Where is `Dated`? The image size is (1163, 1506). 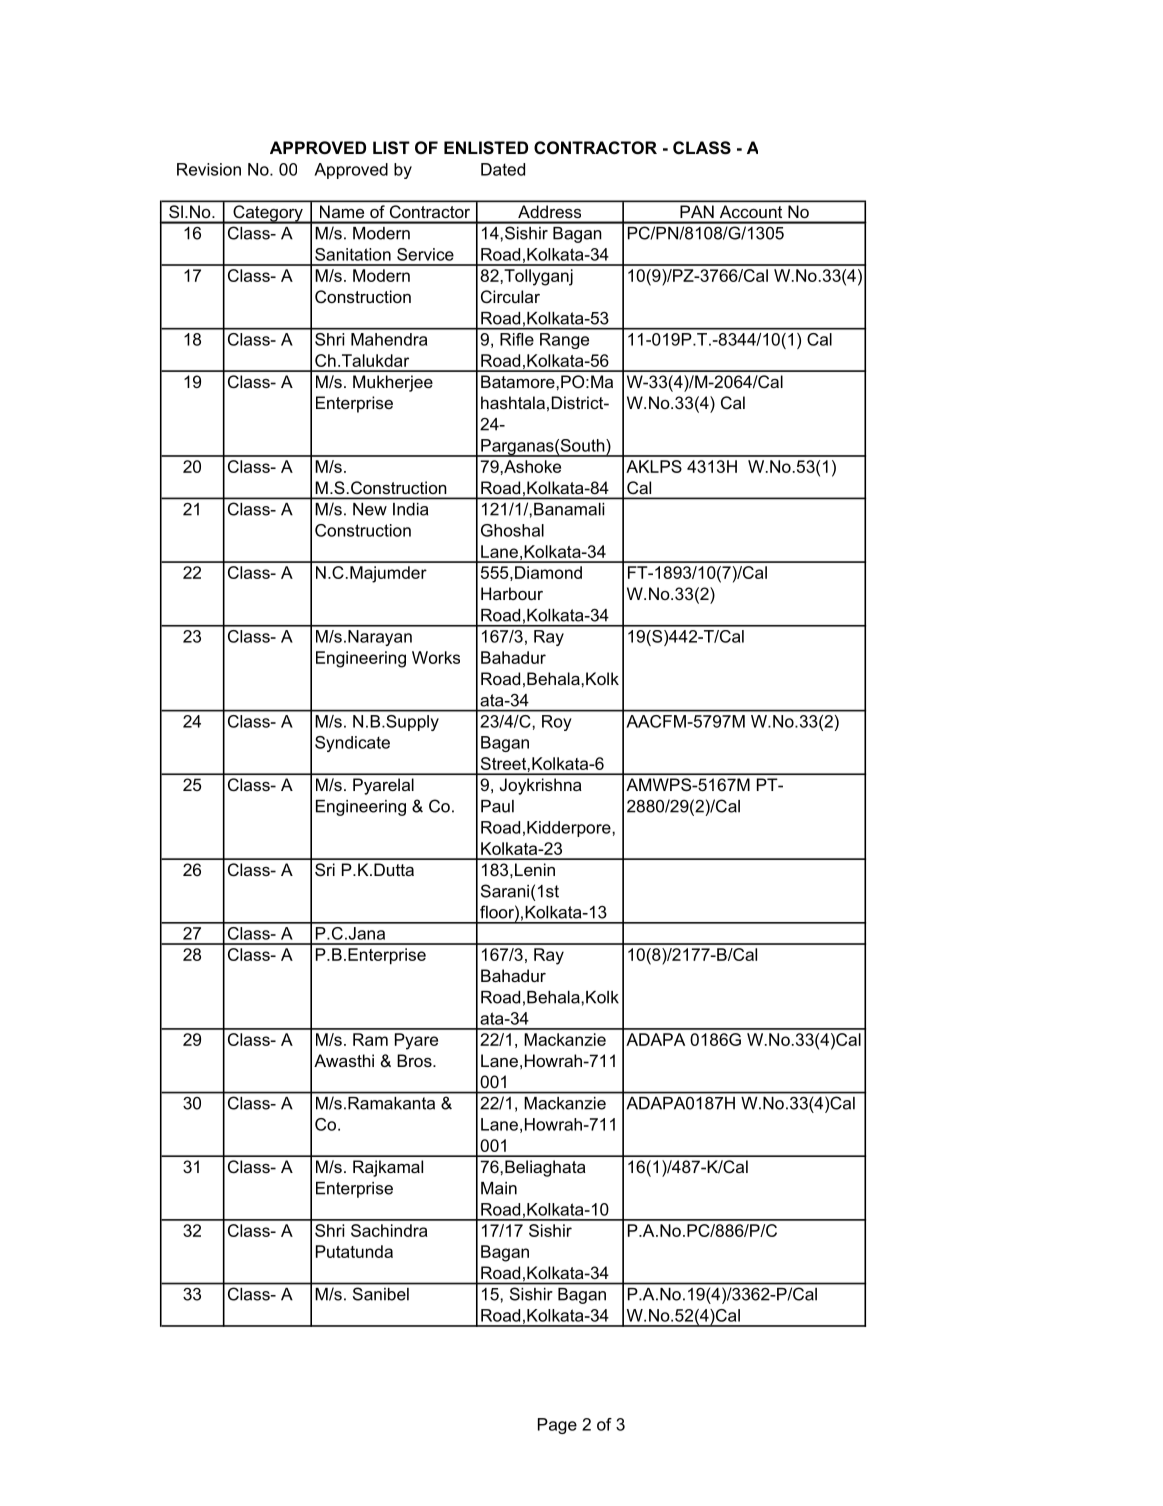 Dated is located at coordinates (503, 169).
